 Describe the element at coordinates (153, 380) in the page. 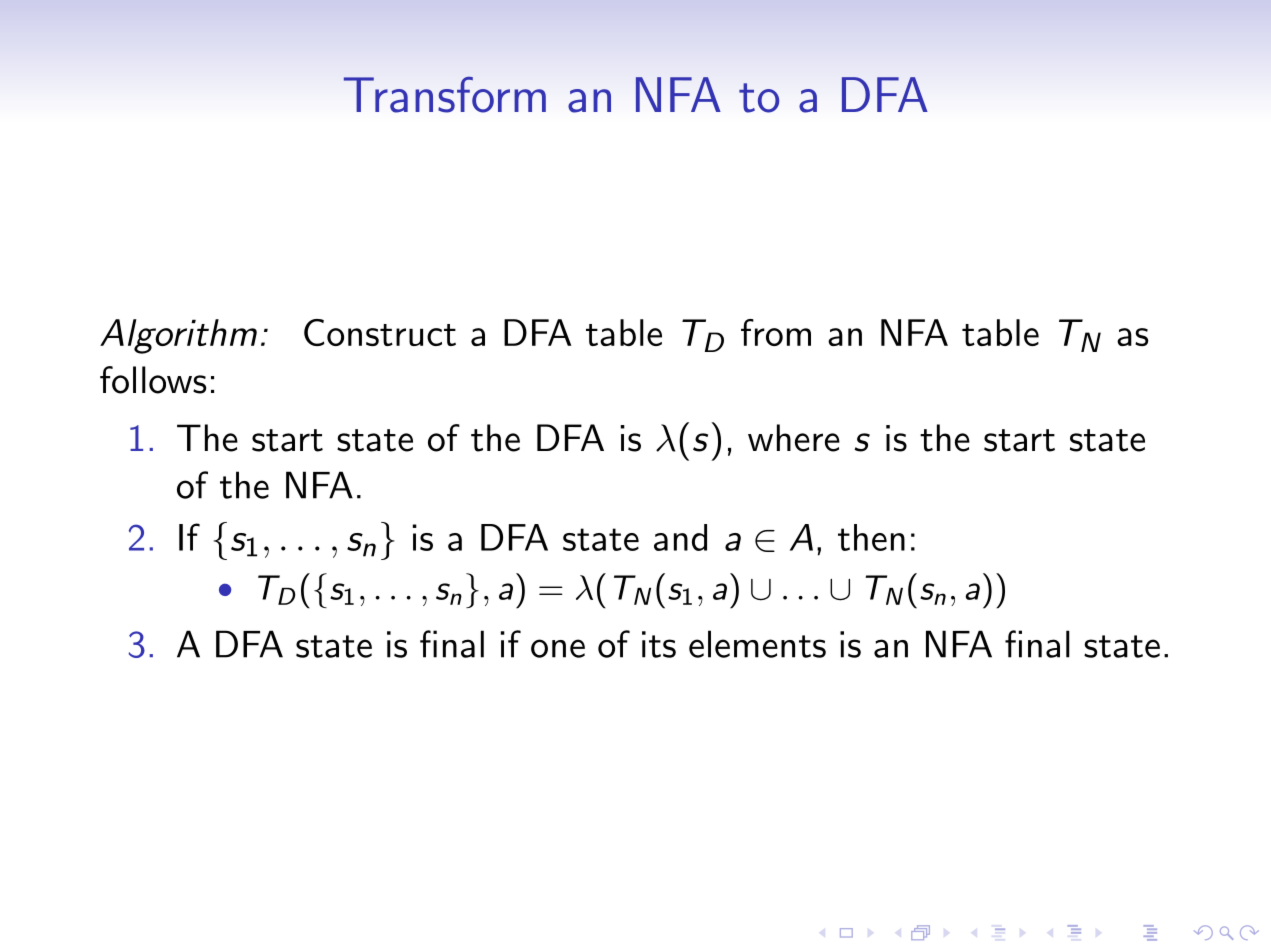

I see `follows` at that location.
